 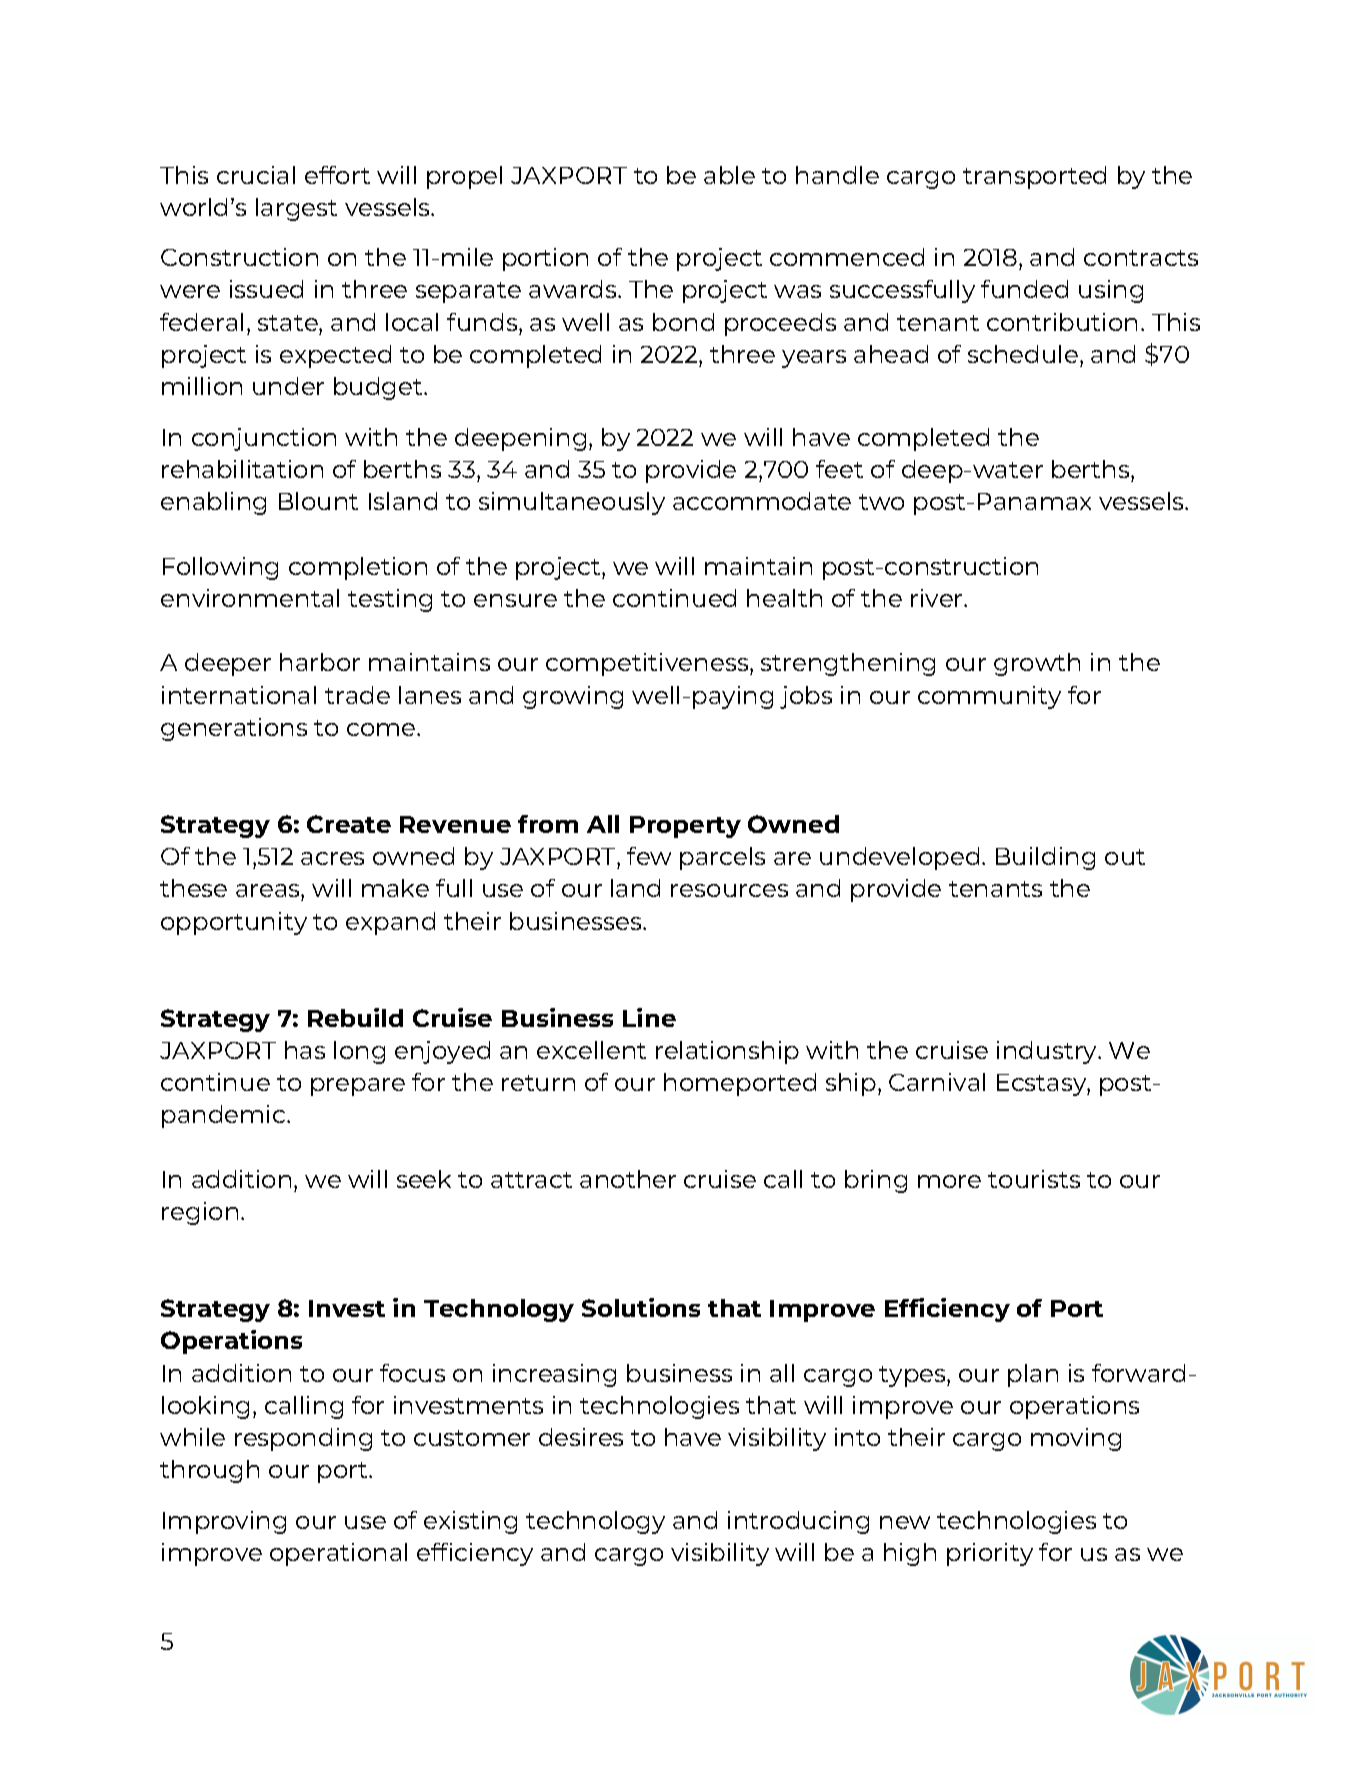 I want to click on largest, so click(x=296, y=209).
